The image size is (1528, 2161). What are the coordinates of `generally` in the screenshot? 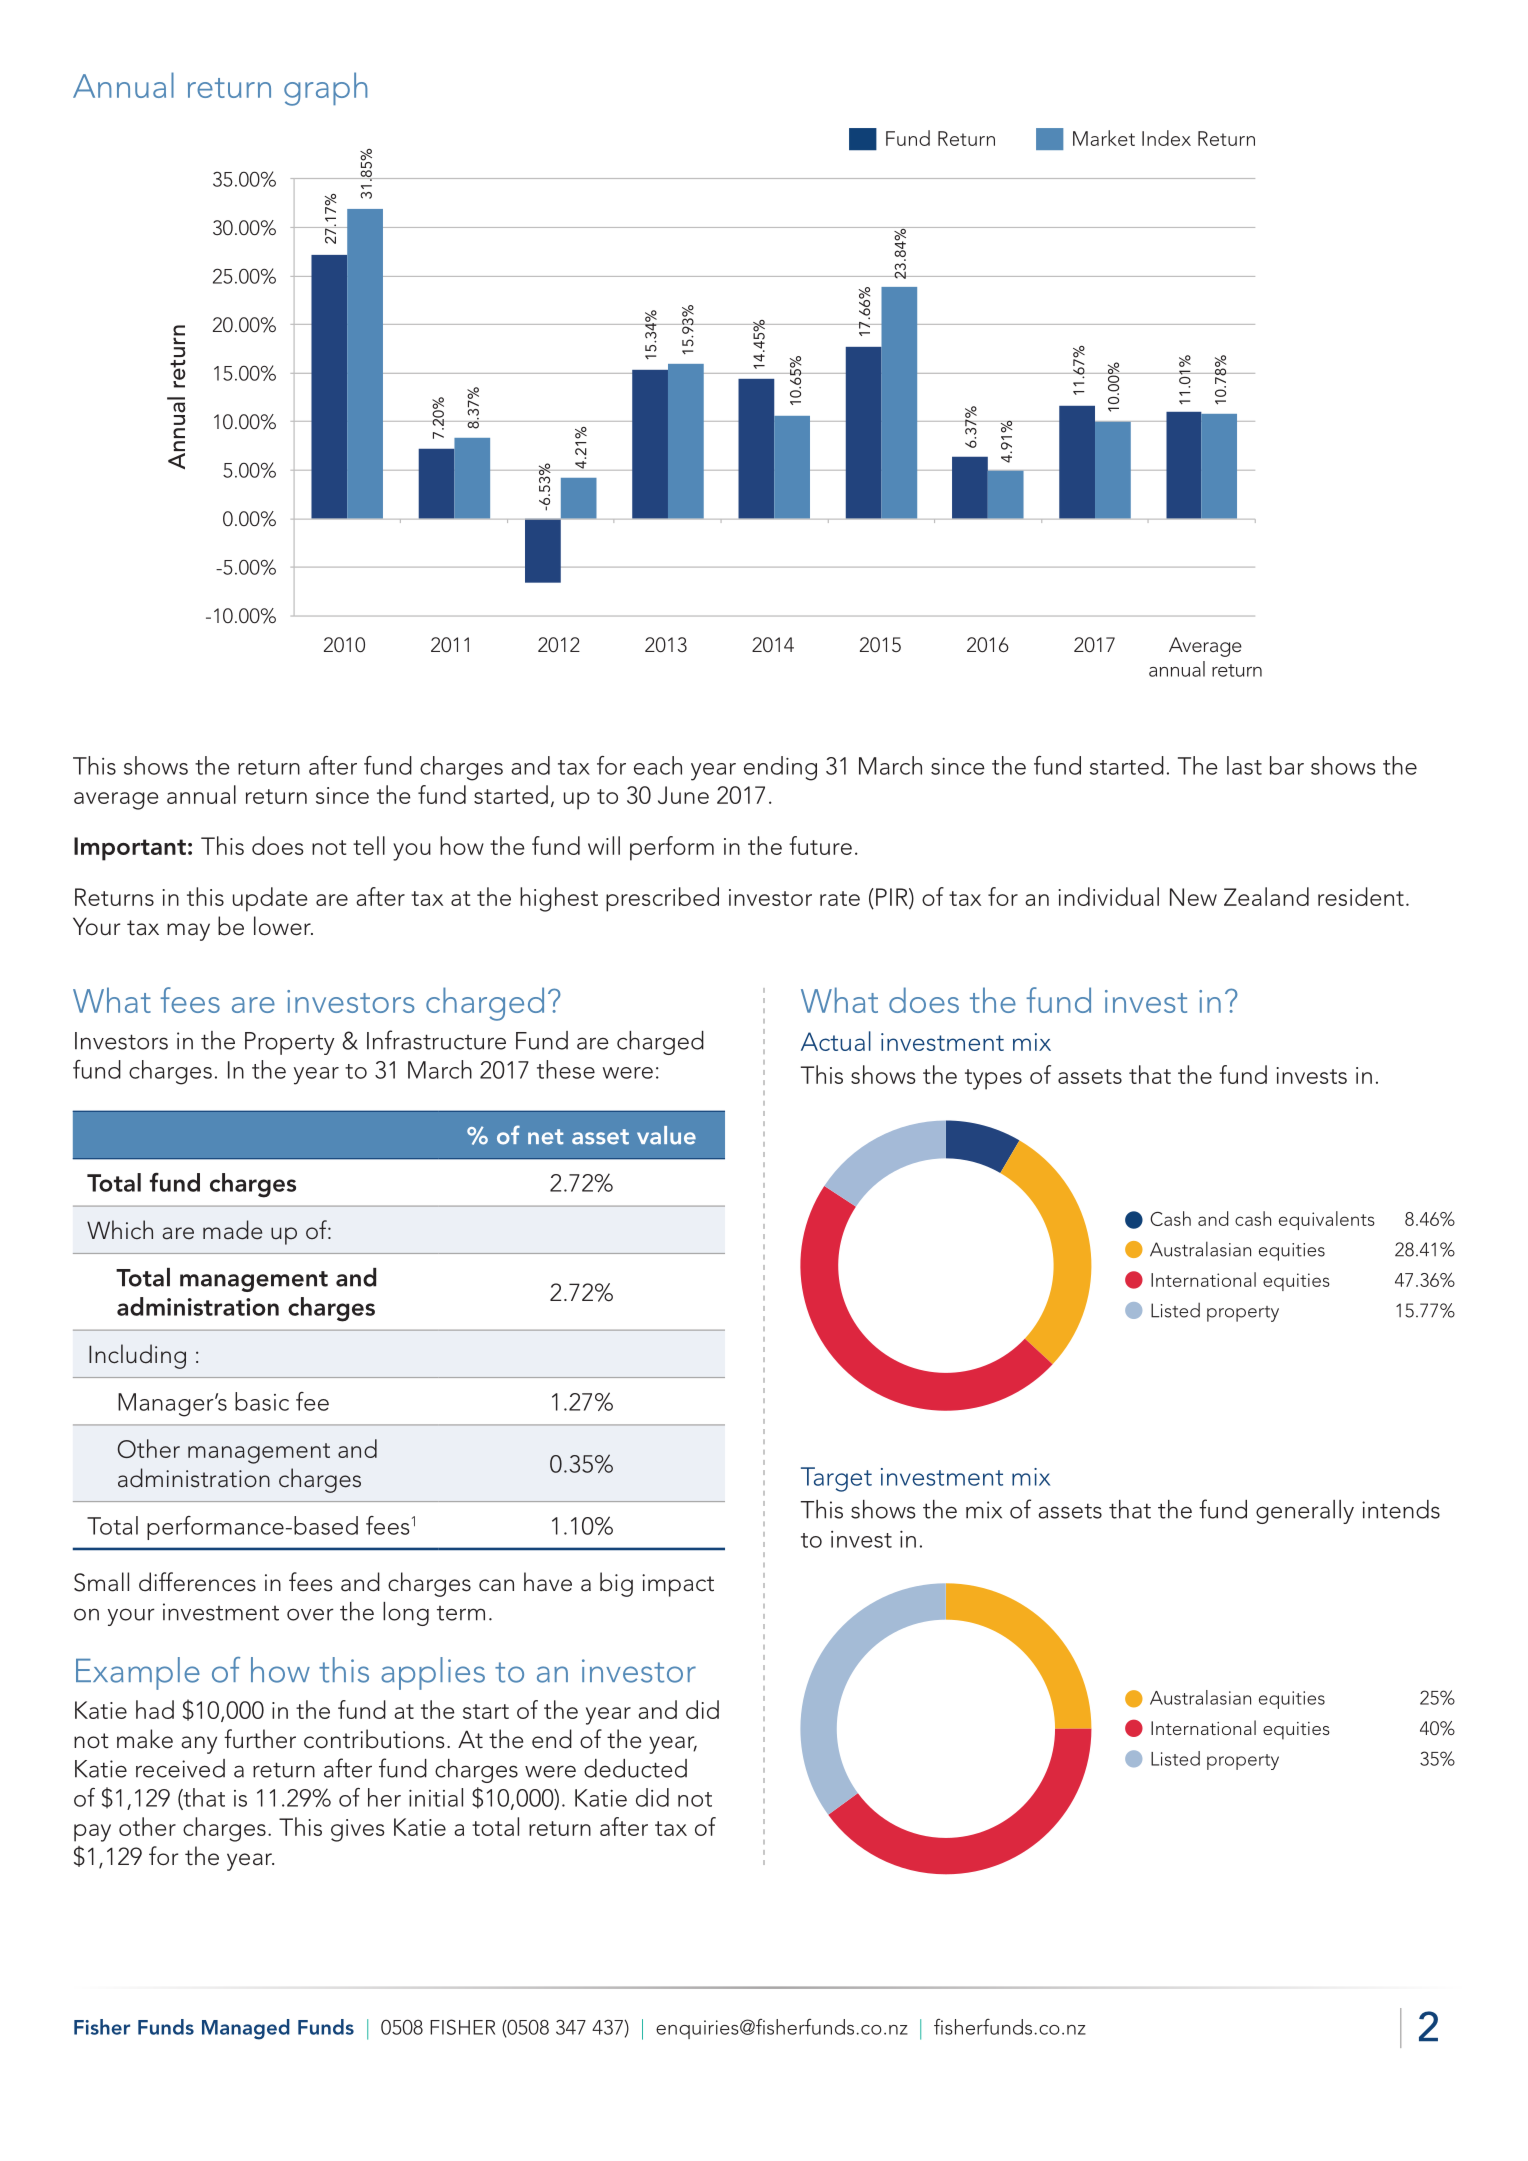 It's located at (1305, 1512).
